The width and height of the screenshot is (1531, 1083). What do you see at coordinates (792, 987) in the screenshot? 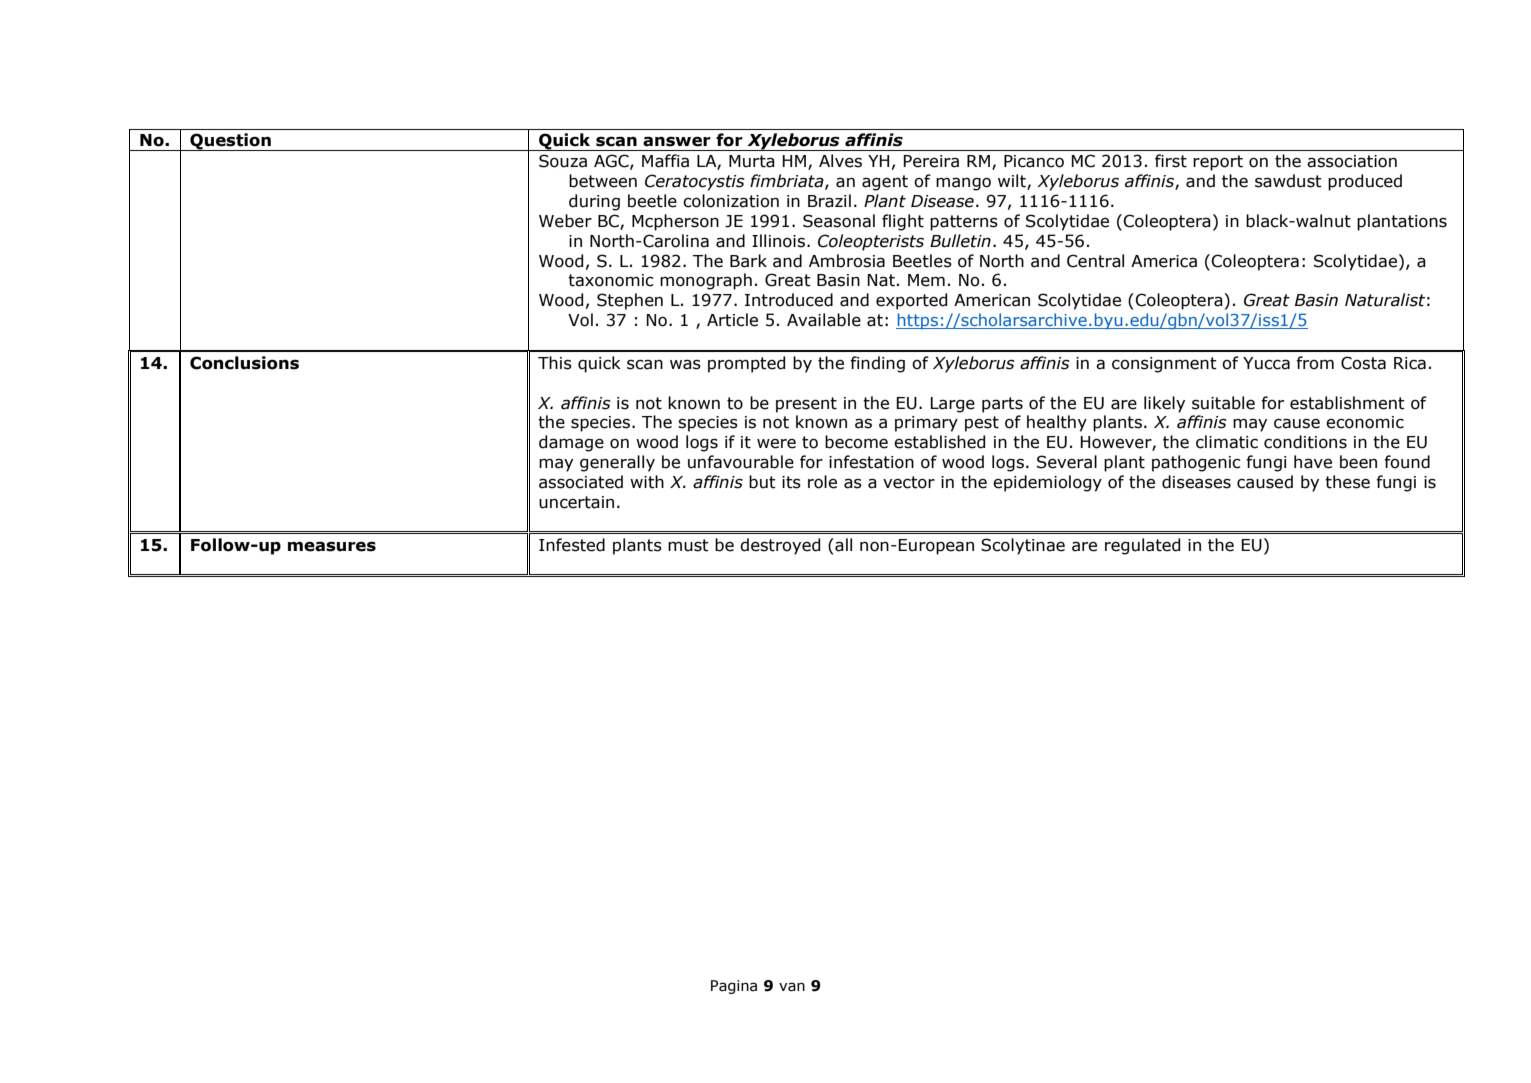
I see `van` at bounding box center [792, 987].
